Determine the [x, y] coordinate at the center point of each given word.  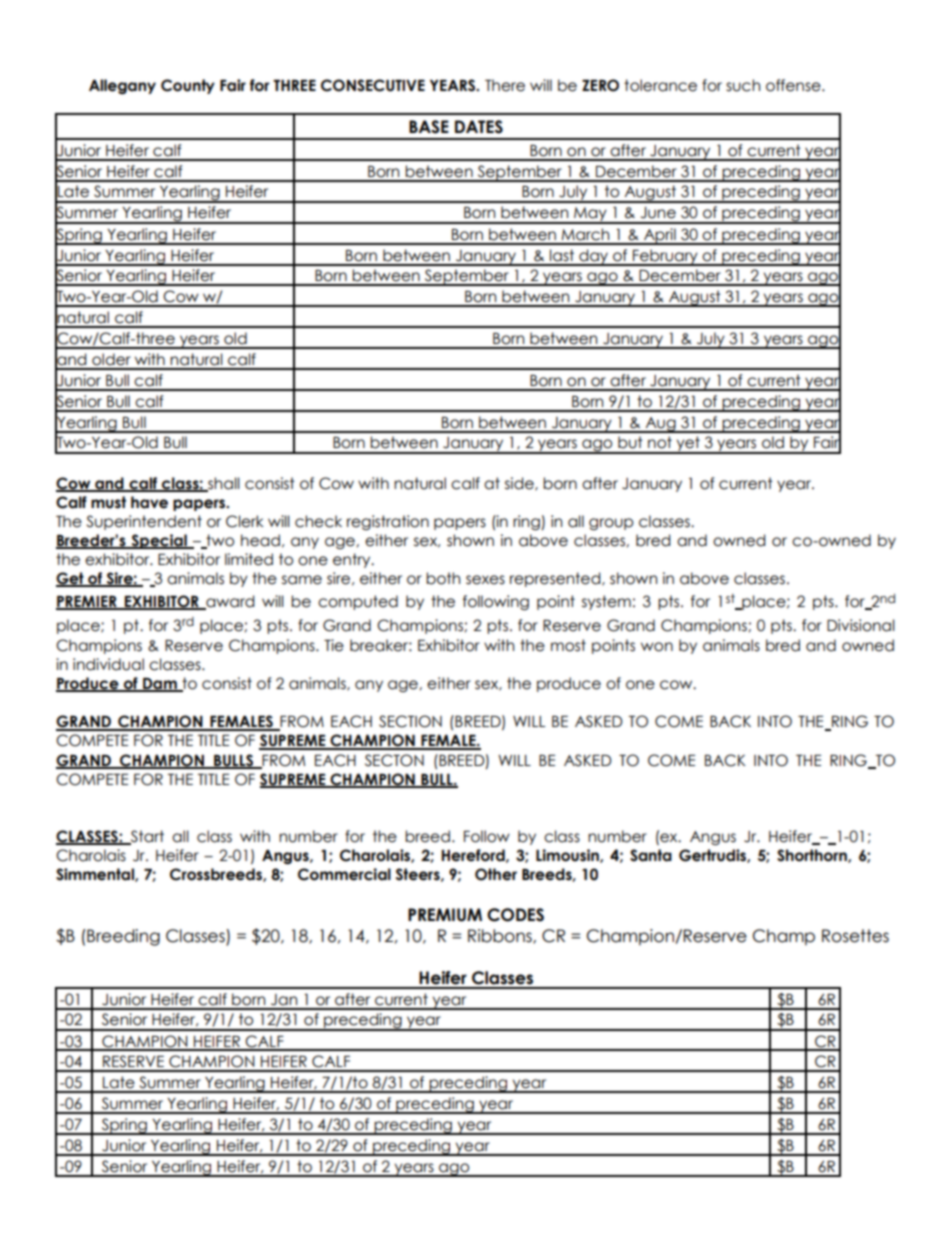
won [657, 647]
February [665, 257]
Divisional [861, 625]
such [743, 85]
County [188, 86]
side [520, 484]
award [229, 602]
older [111, 359]
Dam [160, 685]
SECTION [410, 721]
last [562, 255]
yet [688, 445]
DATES [479, 127]
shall [223, 484]
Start [146, 837]
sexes [485, 580]
